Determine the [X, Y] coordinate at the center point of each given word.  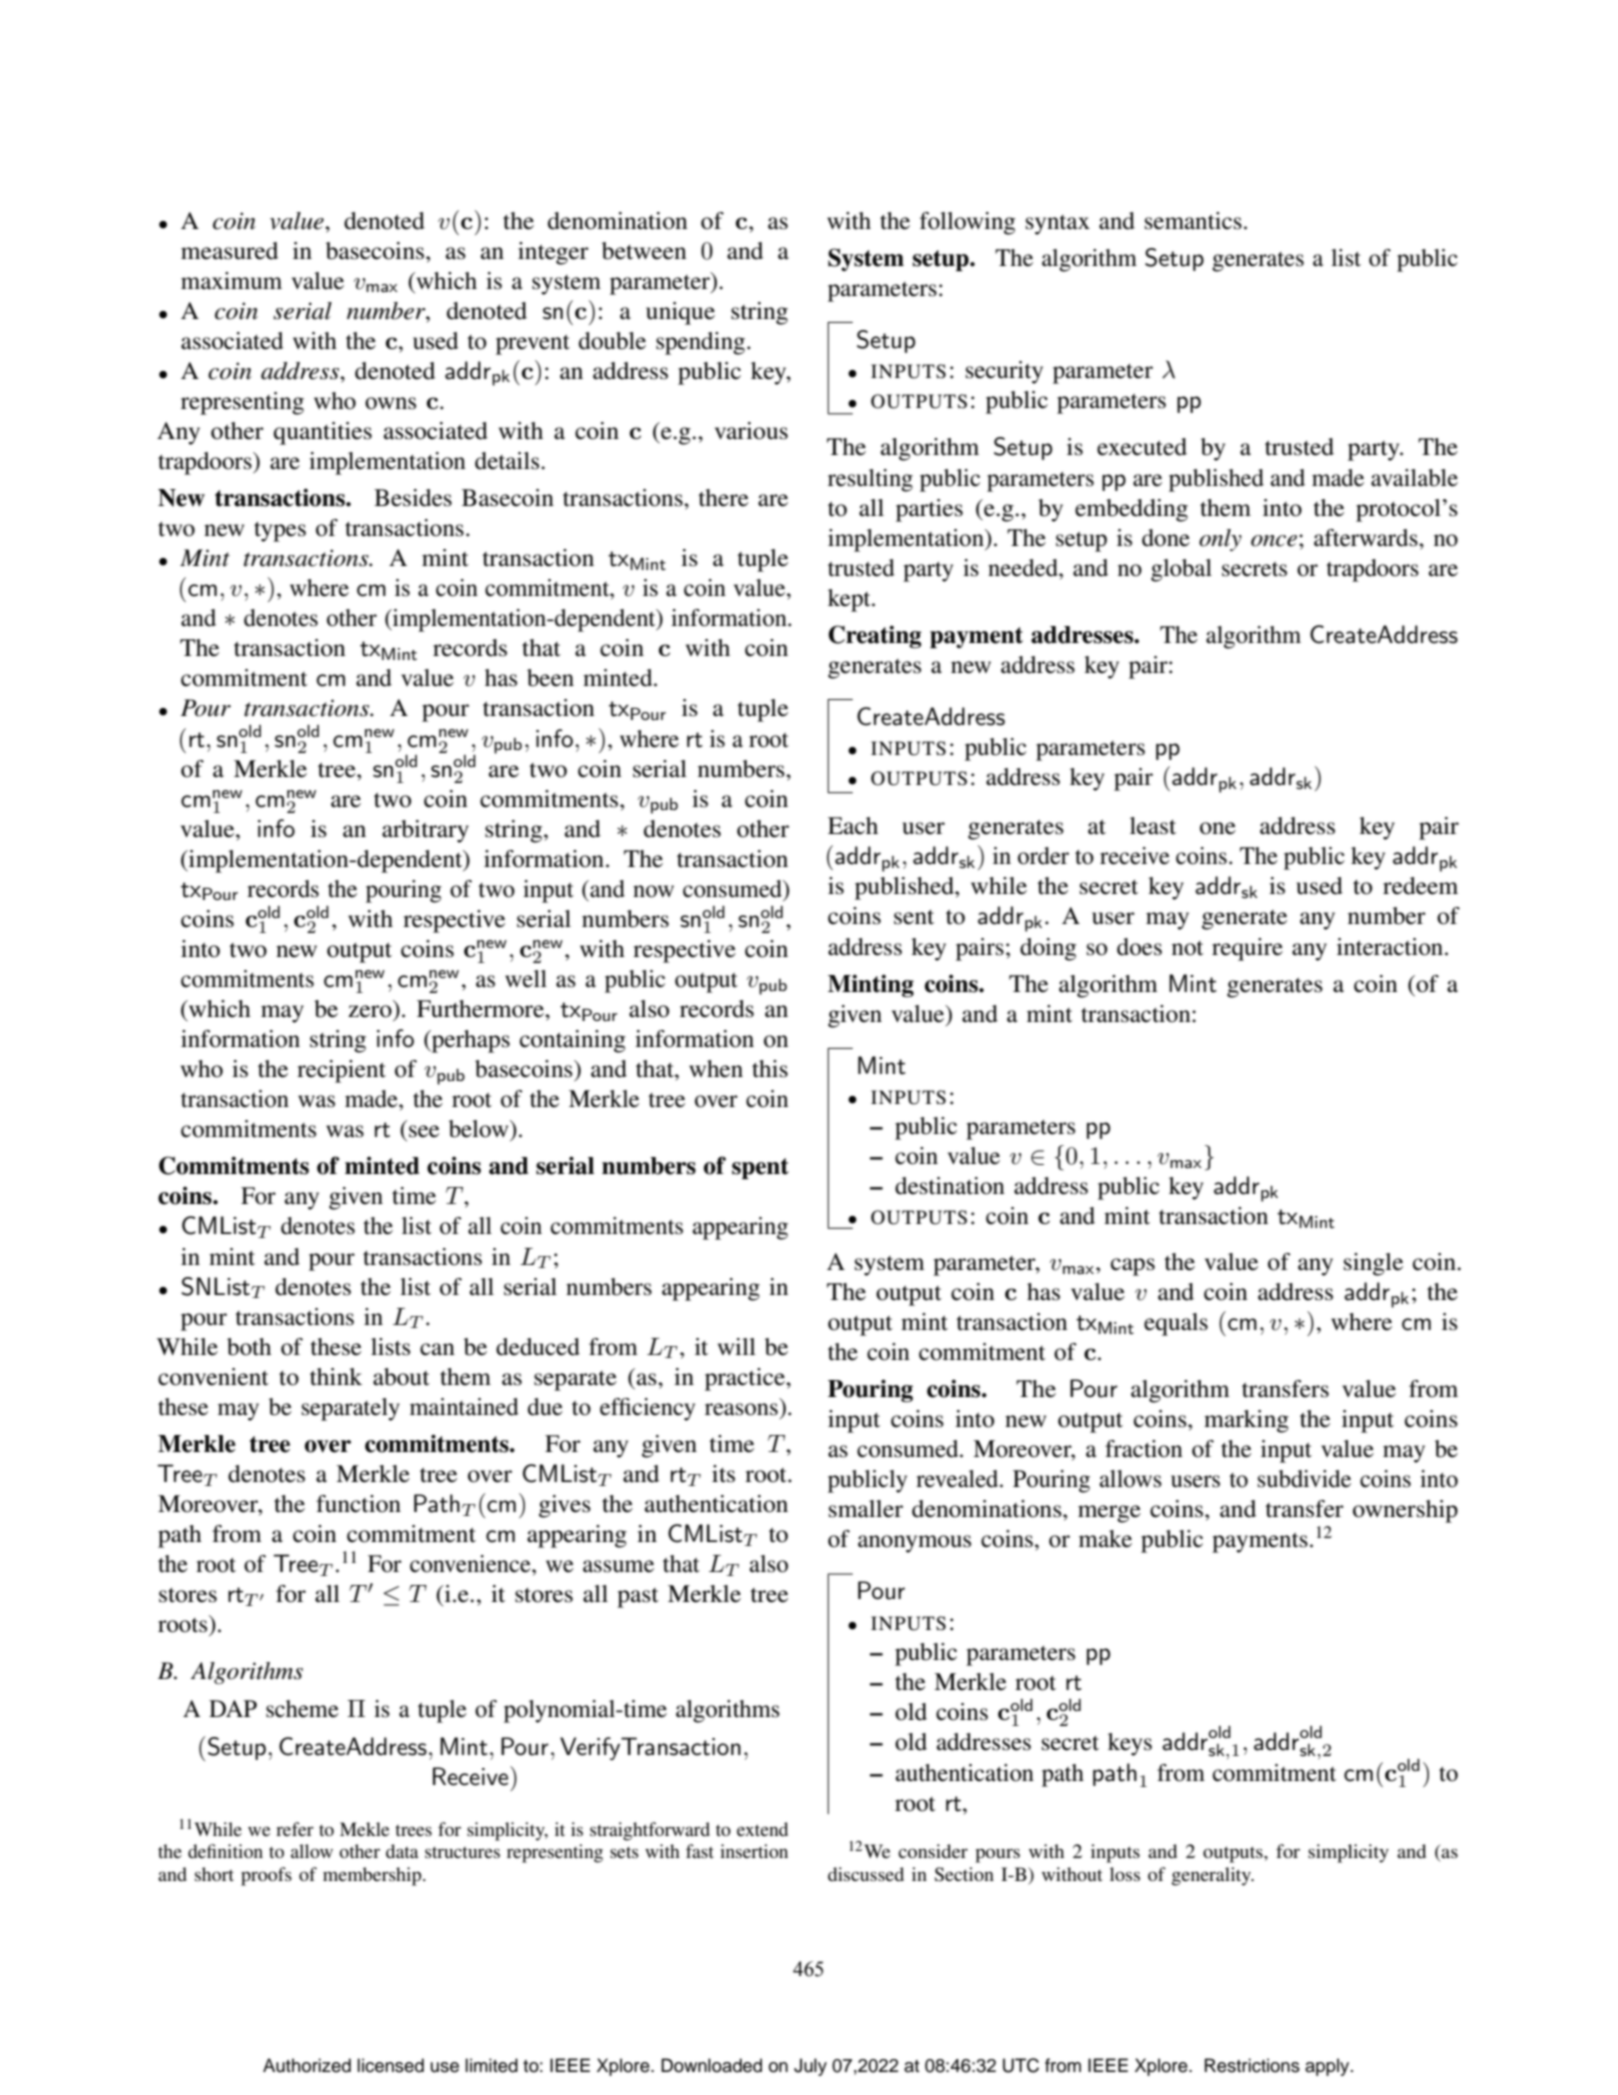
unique [680, 313]
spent [760, 1168]
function [358, 1504]
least [1153, 826]
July [810, 2067]
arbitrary [425, 831]
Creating [874, 636]
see [424, 1131]
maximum [231, 280]
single [1373, 1264]
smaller [866, 1509]
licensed [390, 2065]
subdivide [1304, 1479]
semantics [1193, 221]
